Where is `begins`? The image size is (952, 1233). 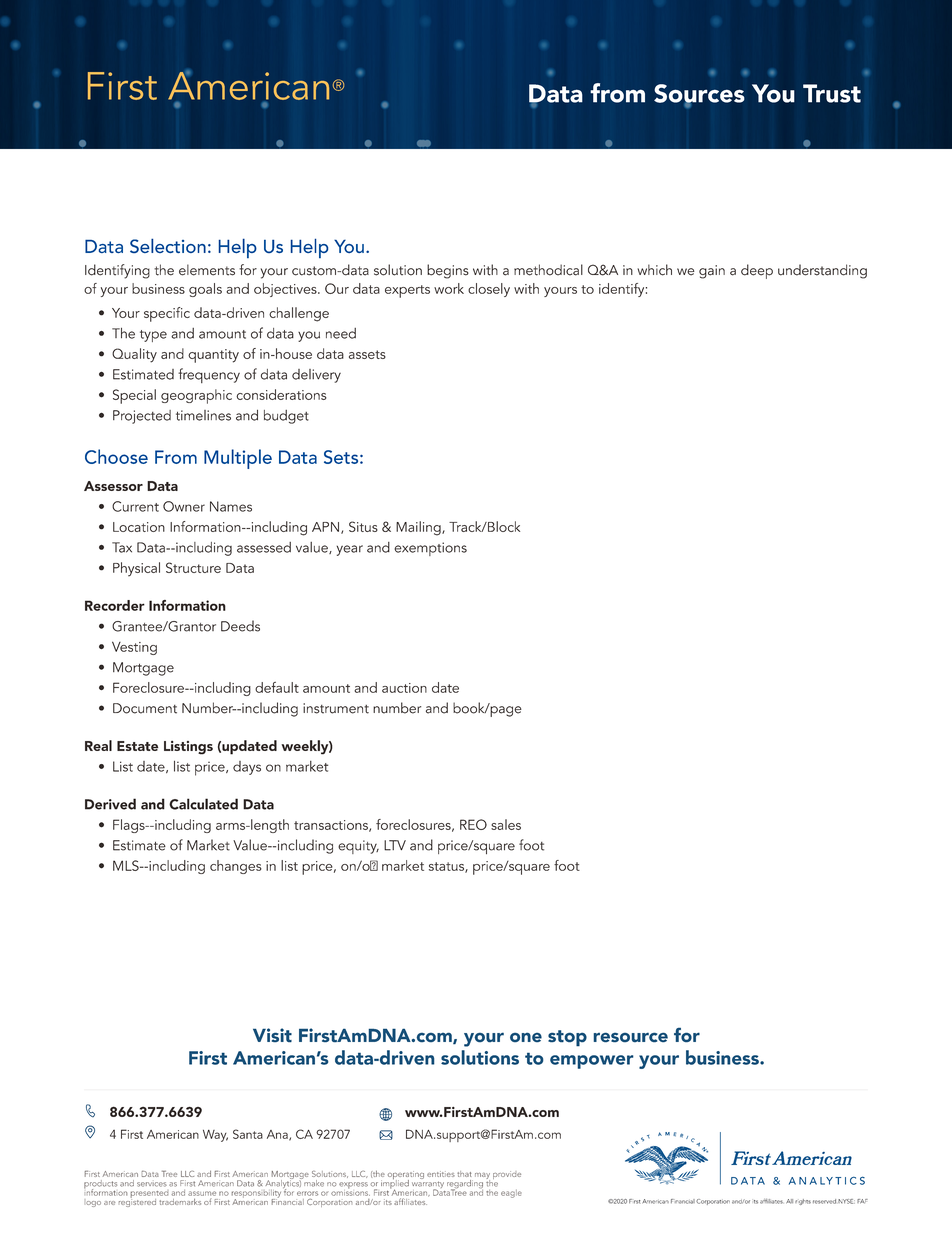
begins is located at coordinates (448, 271).
